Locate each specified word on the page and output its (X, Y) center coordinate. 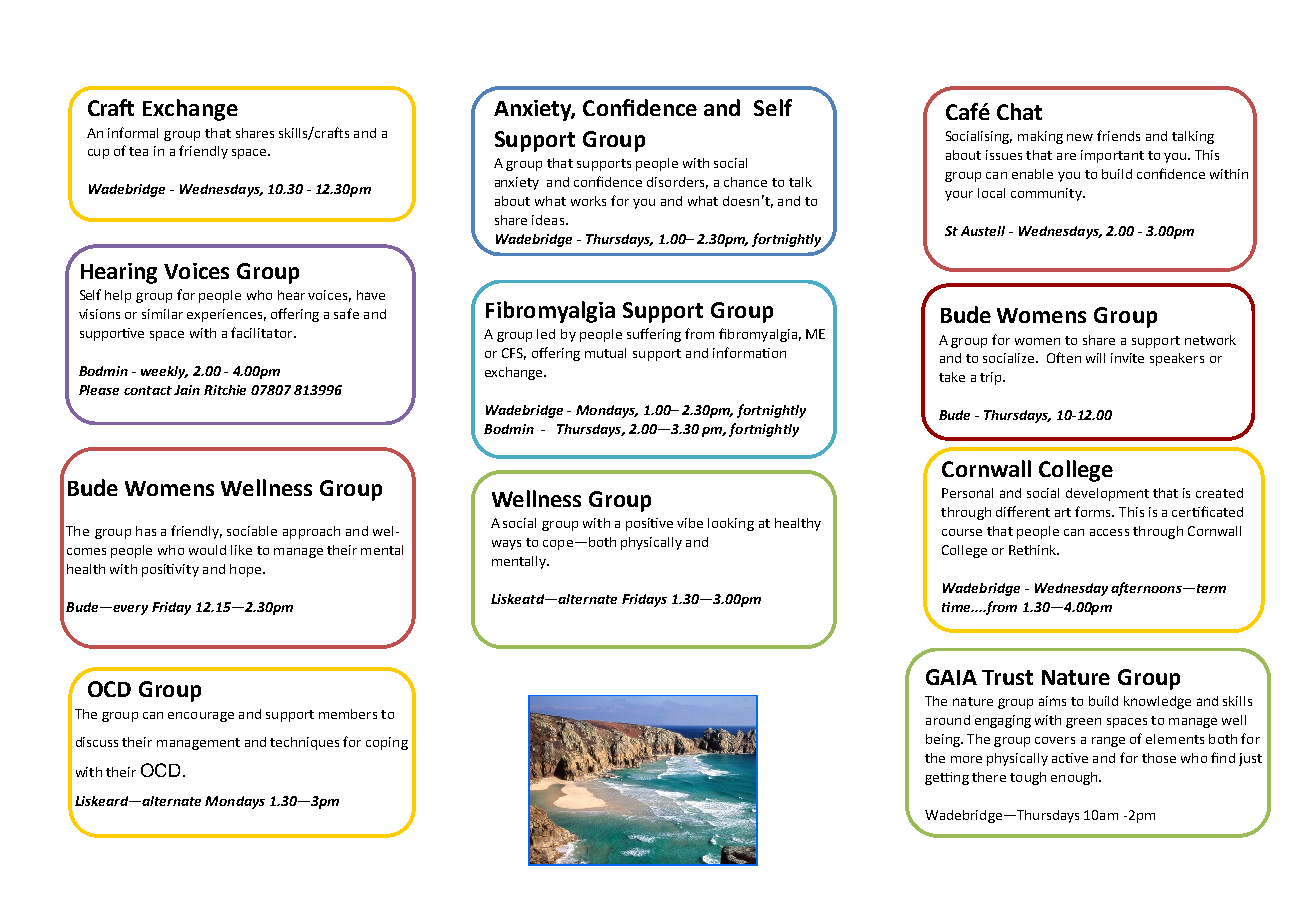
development (1107, 494)
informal (133, 132)
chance (745, 182)
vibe (690, 523)
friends (1118, 135)
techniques (304, 743)
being (944, 740)
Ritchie (225, 390)
